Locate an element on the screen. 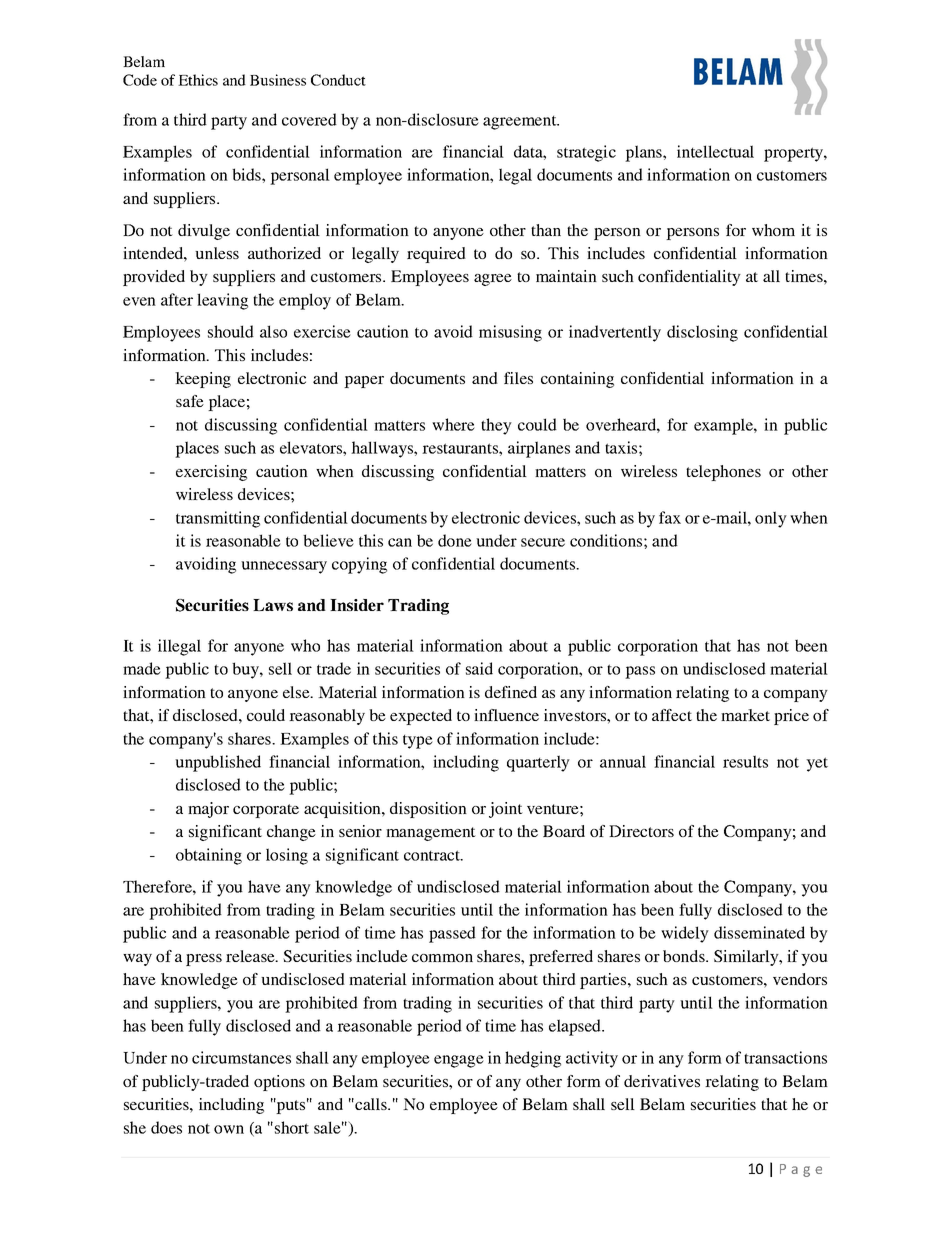 The height and width of the screenshot is (1233, 952). transactions is located at coordinates (785, 1057).
